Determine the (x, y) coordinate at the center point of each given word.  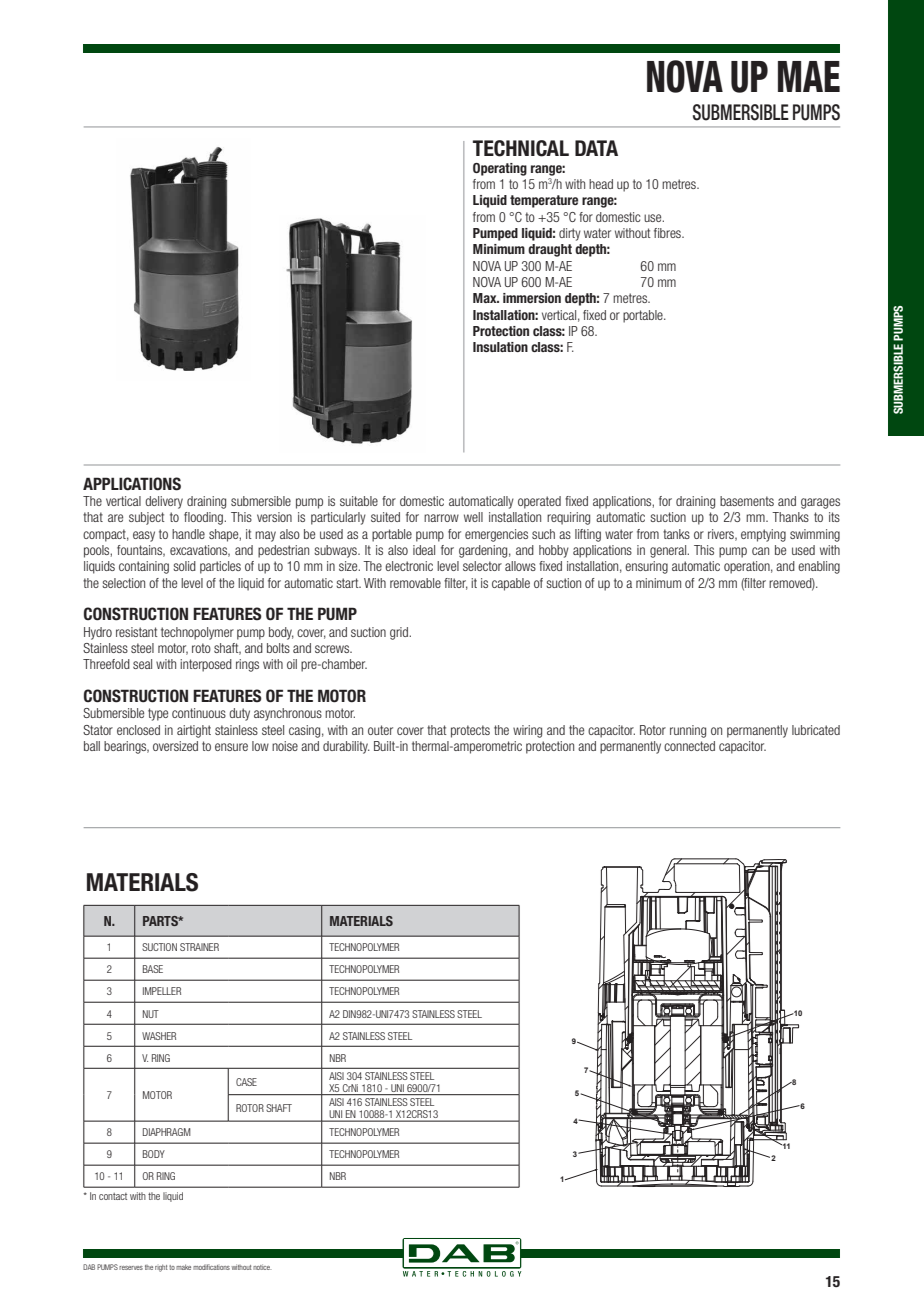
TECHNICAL (521, 148)
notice (262, 1267)
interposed (206, 665)
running (688, 731)
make (183, 1267)
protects (470, 731)
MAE (809, 76)
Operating (500, 169)
